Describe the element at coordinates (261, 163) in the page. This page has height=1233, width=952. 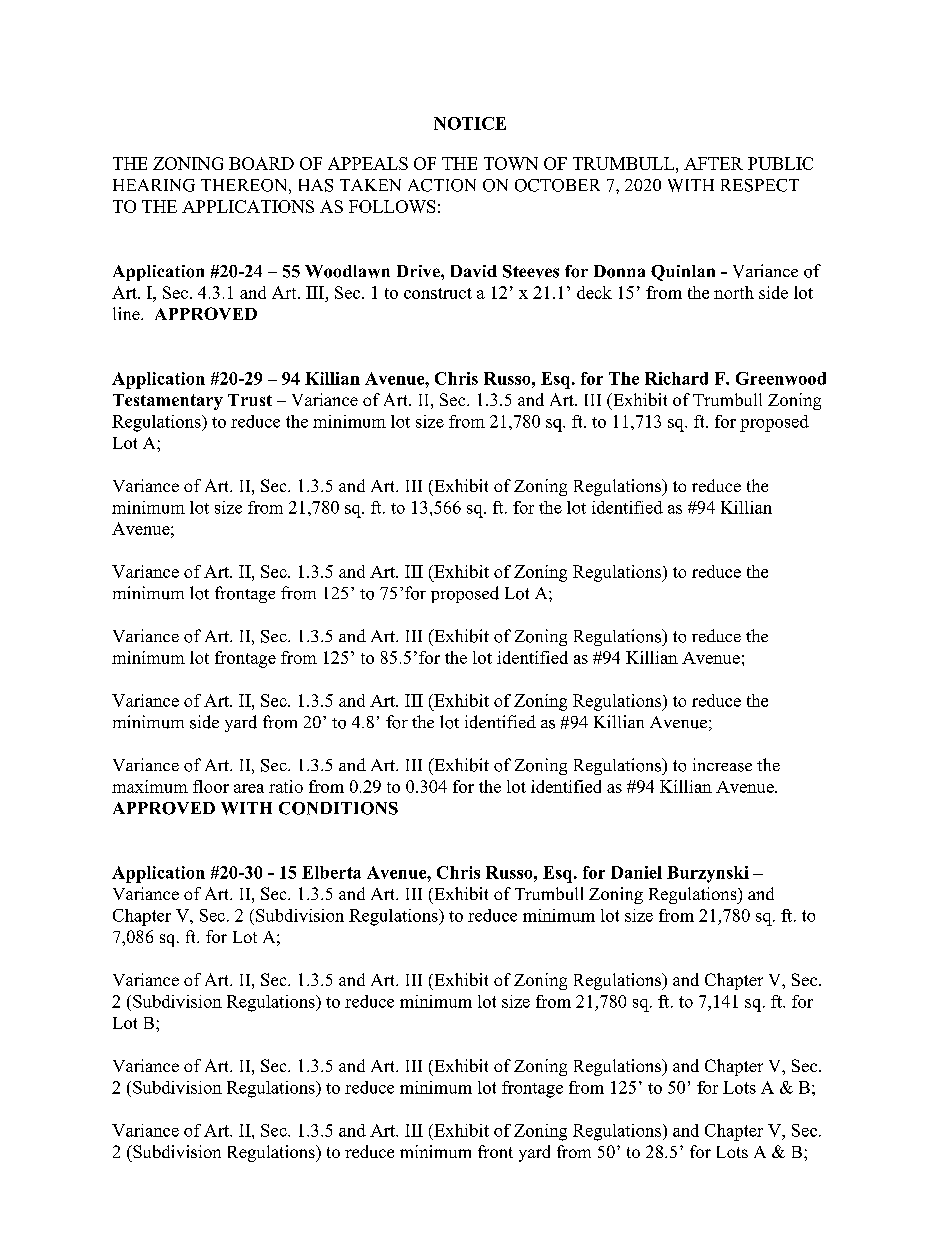
I see `BOARD` at that location.
